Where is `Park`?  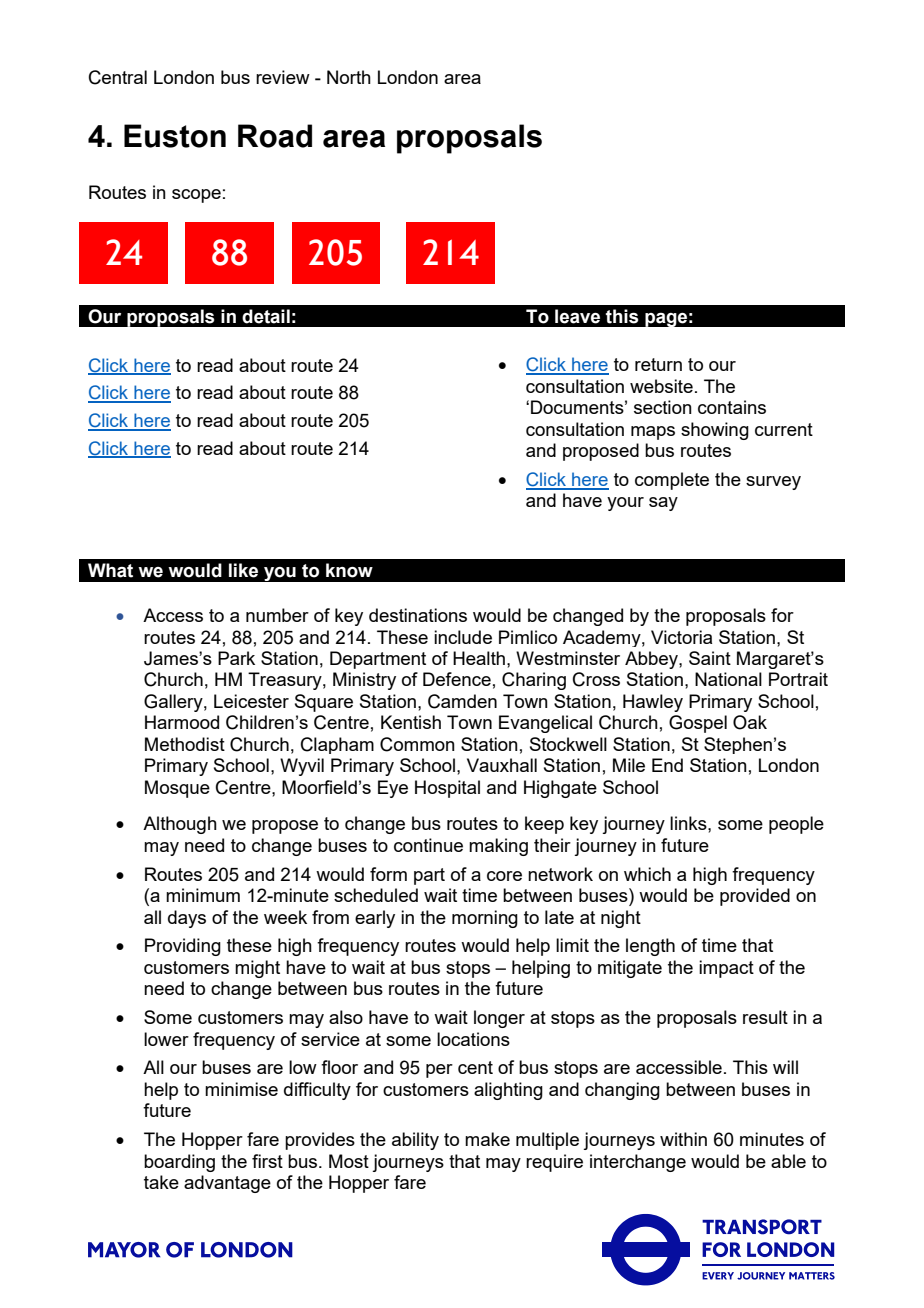
Park is located at coordinates (236, 658).
